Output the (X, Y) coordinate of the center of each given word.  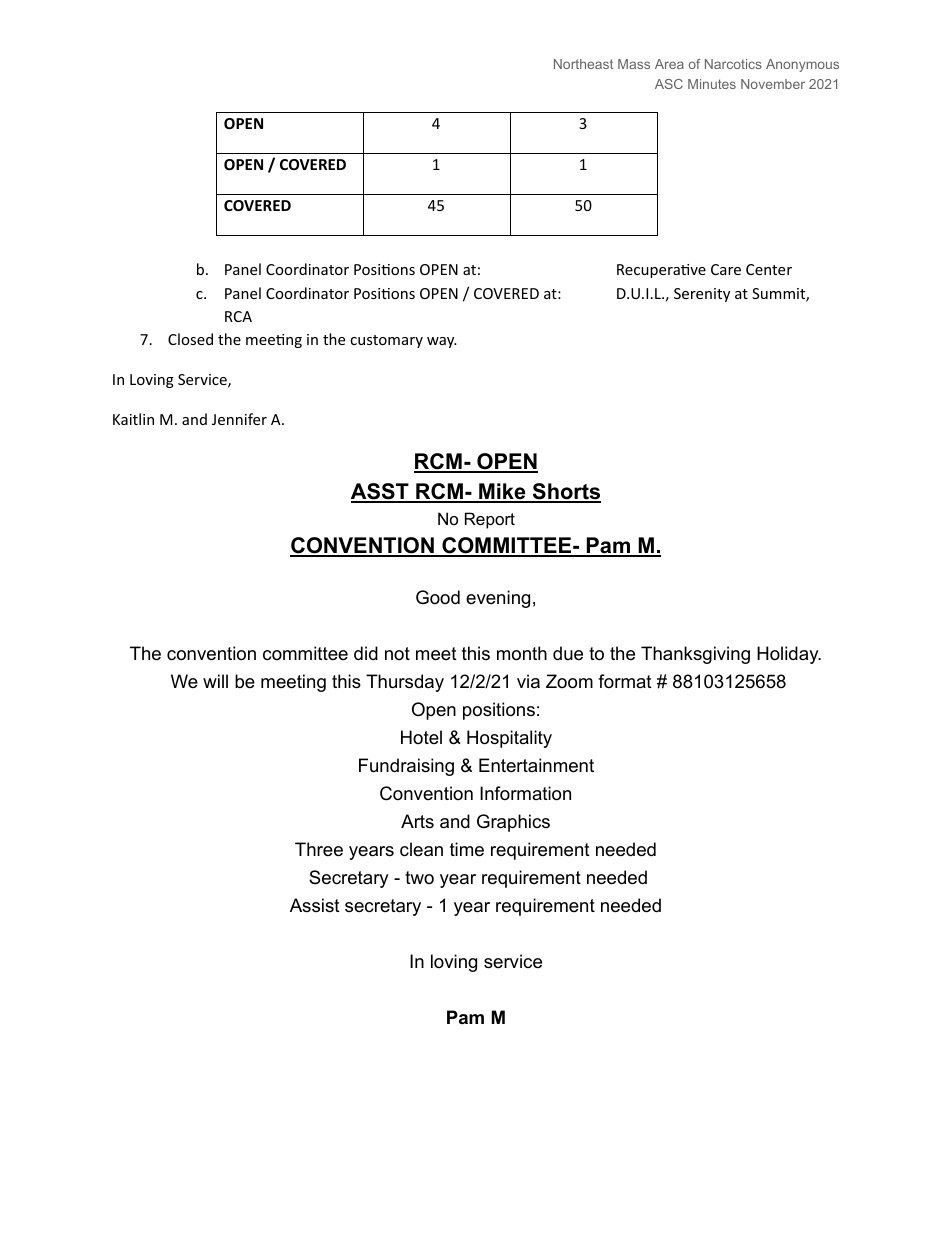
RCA (238, 316)
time (467, 849)
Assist (315, 905)
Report (490, 520)
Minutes (712, 84)
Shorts (566, 492)
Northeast (583, 64)
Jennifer (239, 419)
